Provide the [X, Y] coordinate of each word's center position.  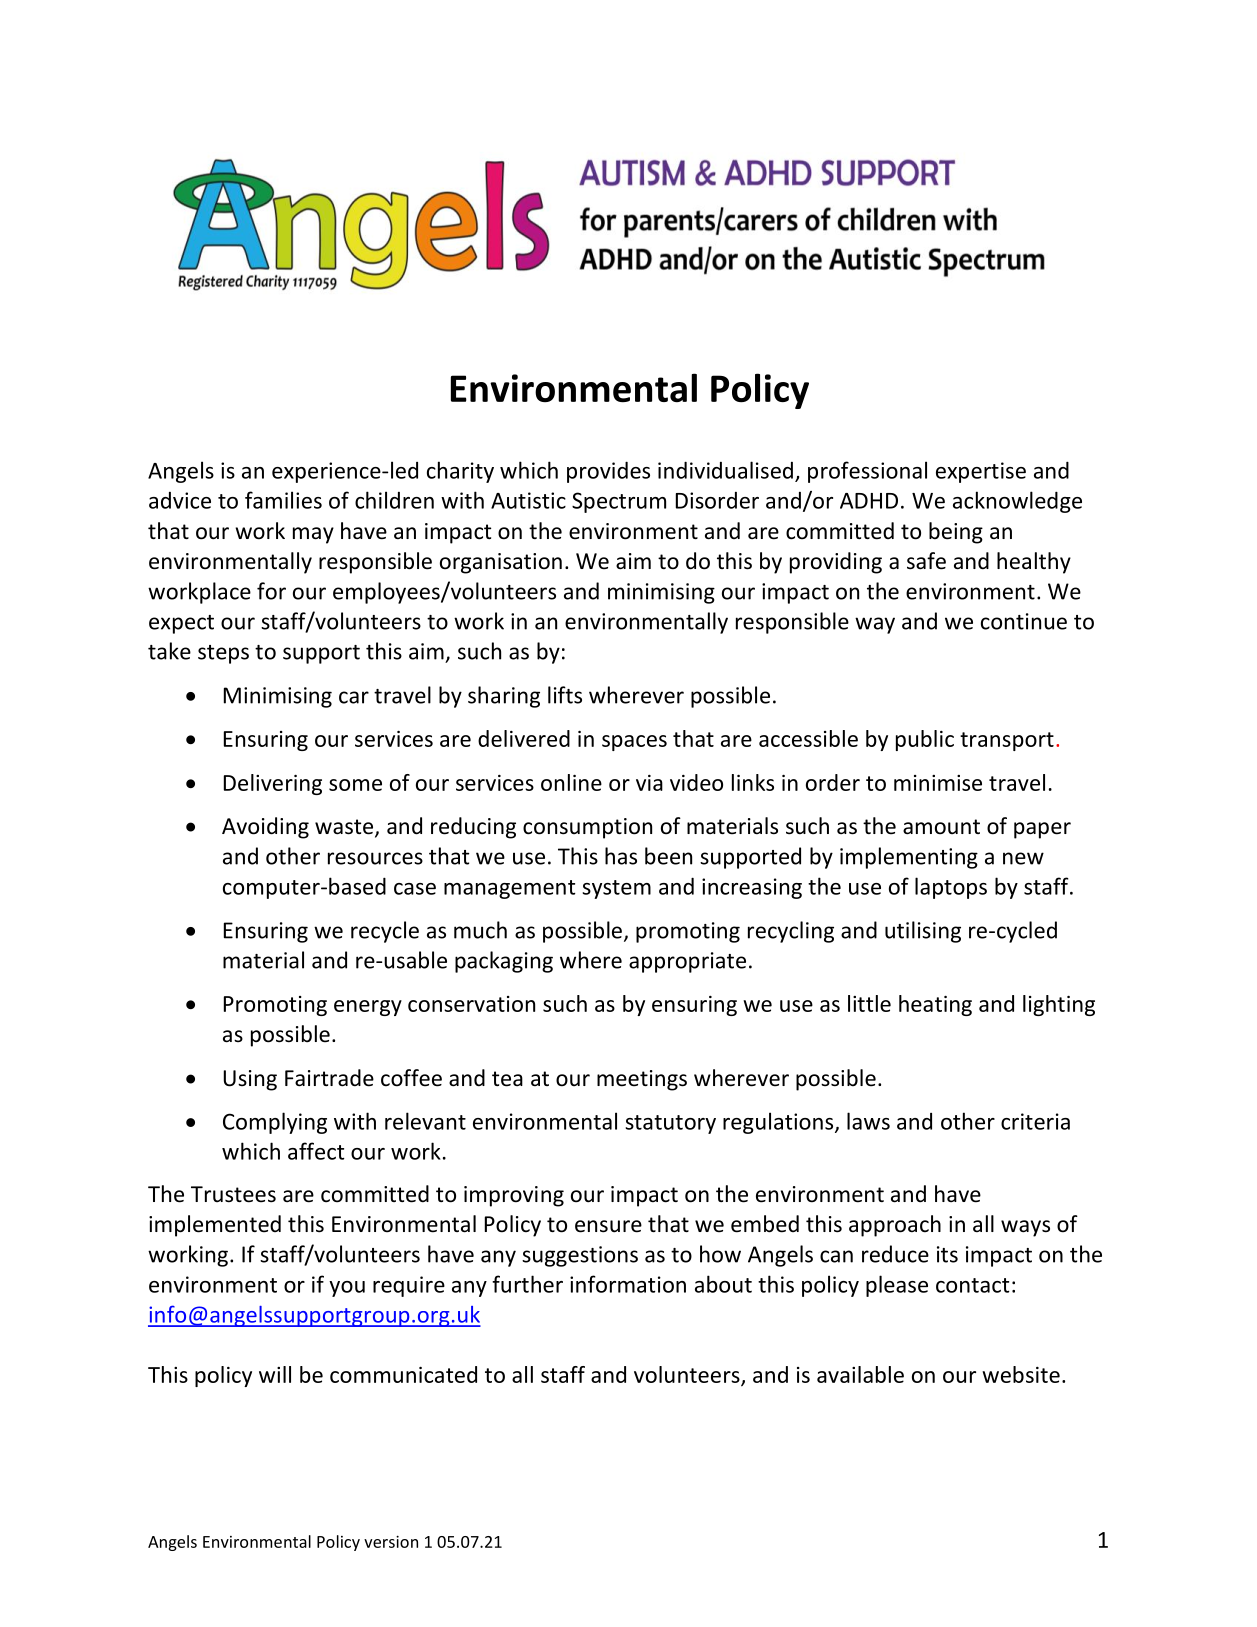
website [1021, 1374]
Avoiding [265, 828]
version [391, 1541]
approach [895, 1226]
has [621, 856]
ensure [608, 1226]
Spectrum [619, 502]
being [956, 533]
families [283, 500]
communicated [403, 1374]
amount [941, 827]
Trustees [233, 1194]
